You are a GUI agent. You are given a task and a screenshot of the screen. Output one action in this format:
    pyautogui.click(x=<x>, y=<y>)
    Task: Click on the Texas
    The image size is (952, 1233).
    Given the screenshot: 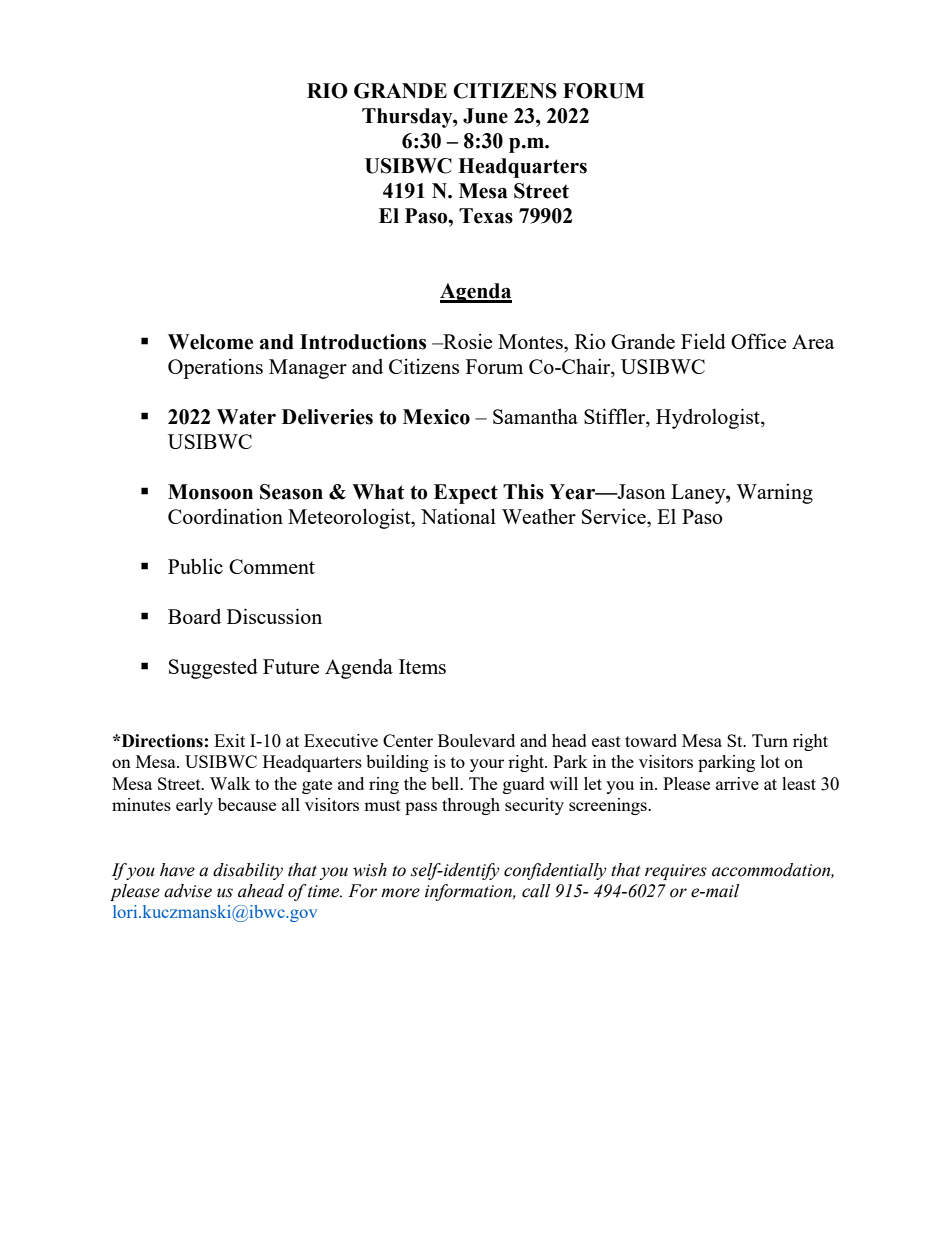 What is the action you would take?
    pyautogui.click(x=486, y=216)
